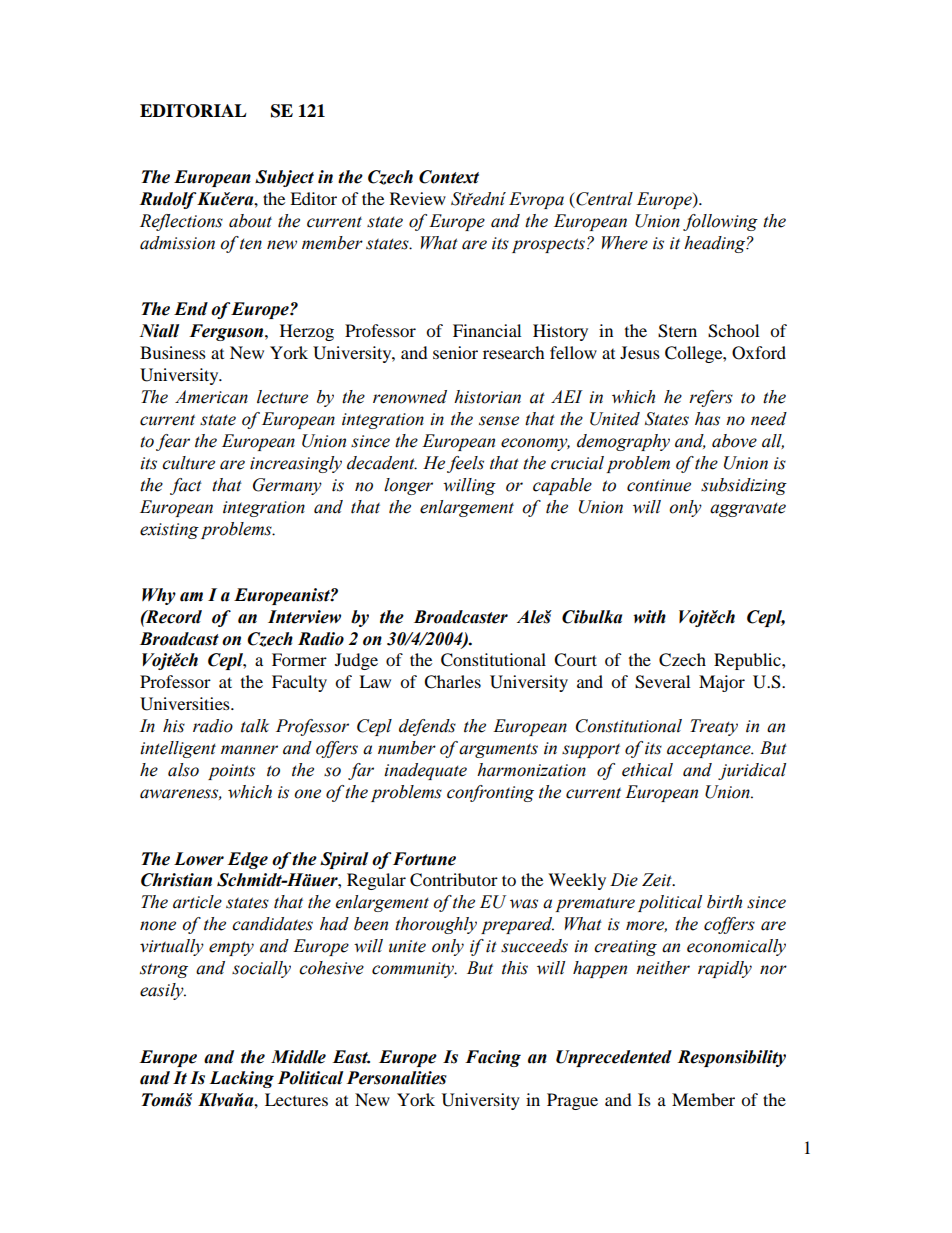 The image size is (952, 1233). Describe the element at coordinates (250, 221) in the image. I see `about` at that location.
